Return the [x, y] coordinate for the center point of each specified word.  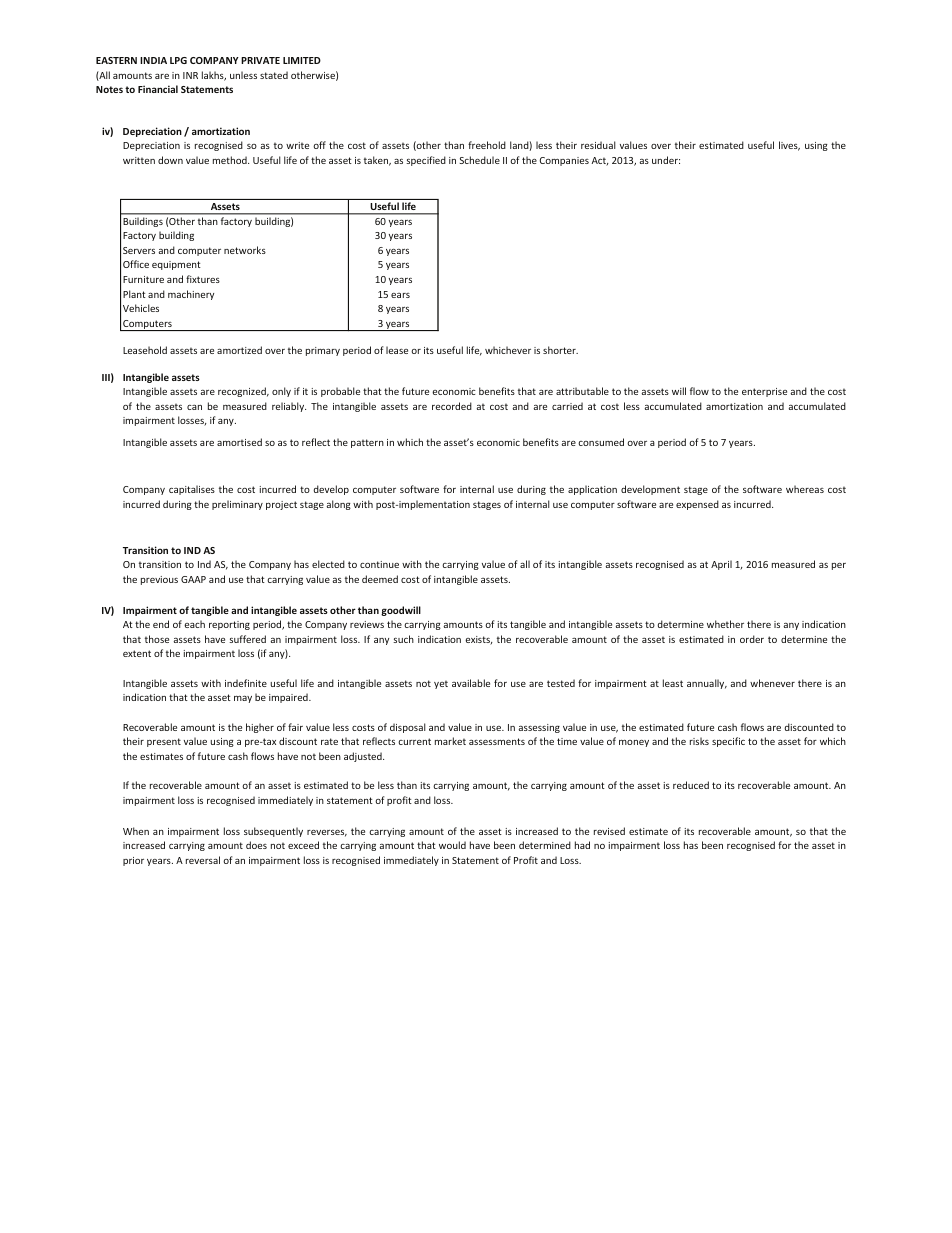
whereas [805, 489]
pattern [367, 443]
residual [598, 145]
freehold [487, 145]
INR [190, 75]
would [452, 845]
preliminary [237, 505]
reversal [203, 860]
